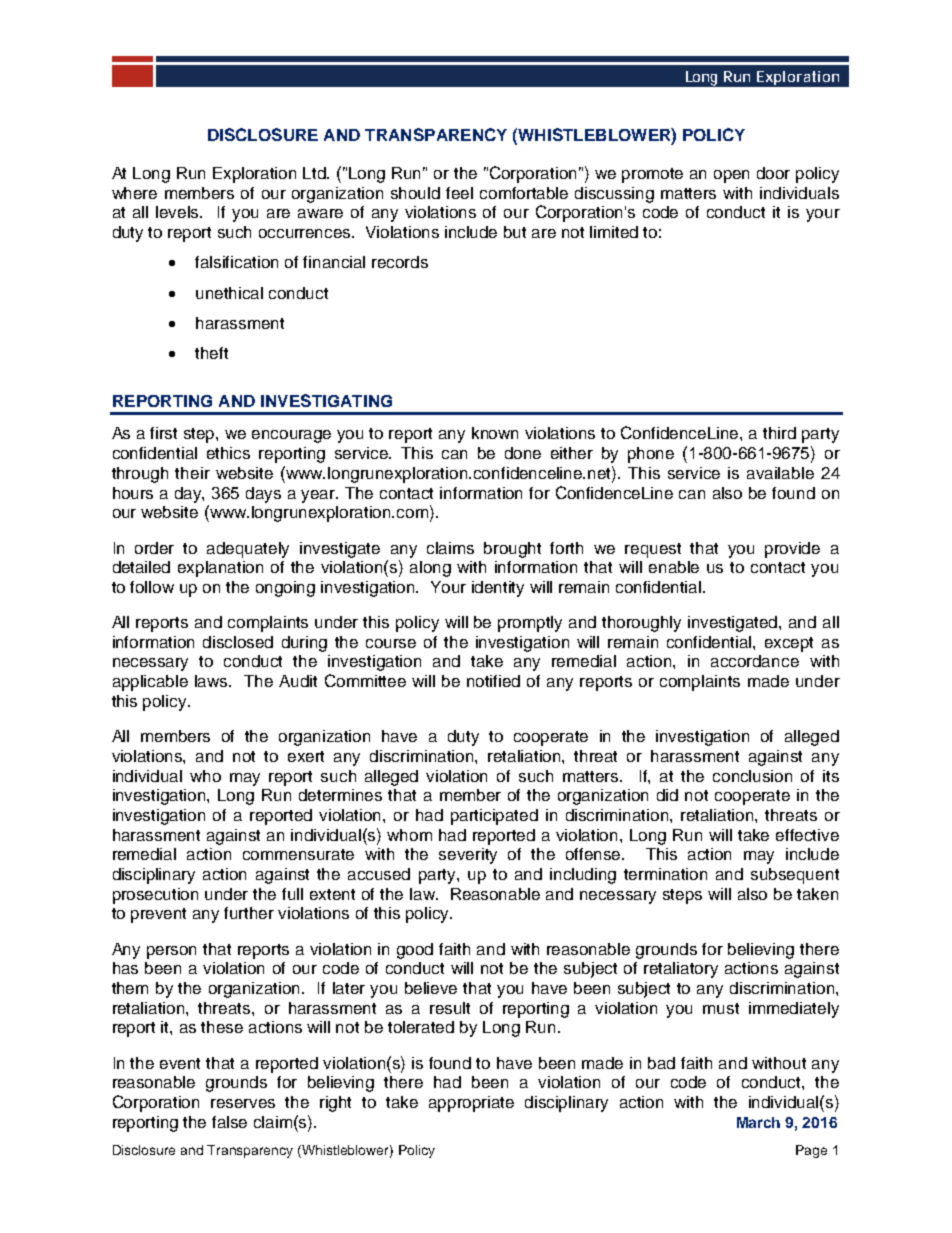  Describe the element at coordinates (731, 176) in the page. I see `open` at that location.
